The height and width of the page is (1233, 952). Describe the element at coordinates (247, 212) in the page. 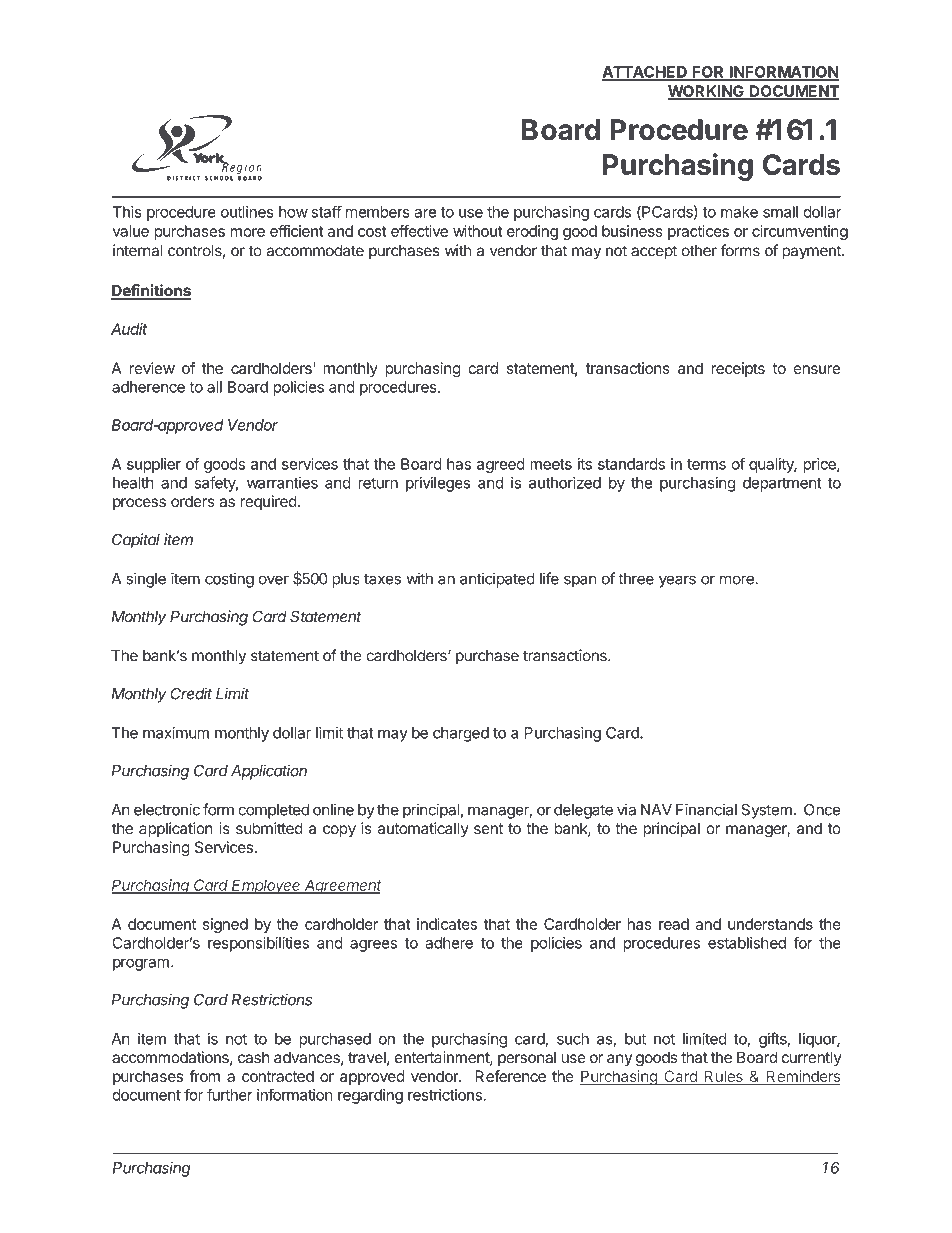

I see `outlines` at that location.
